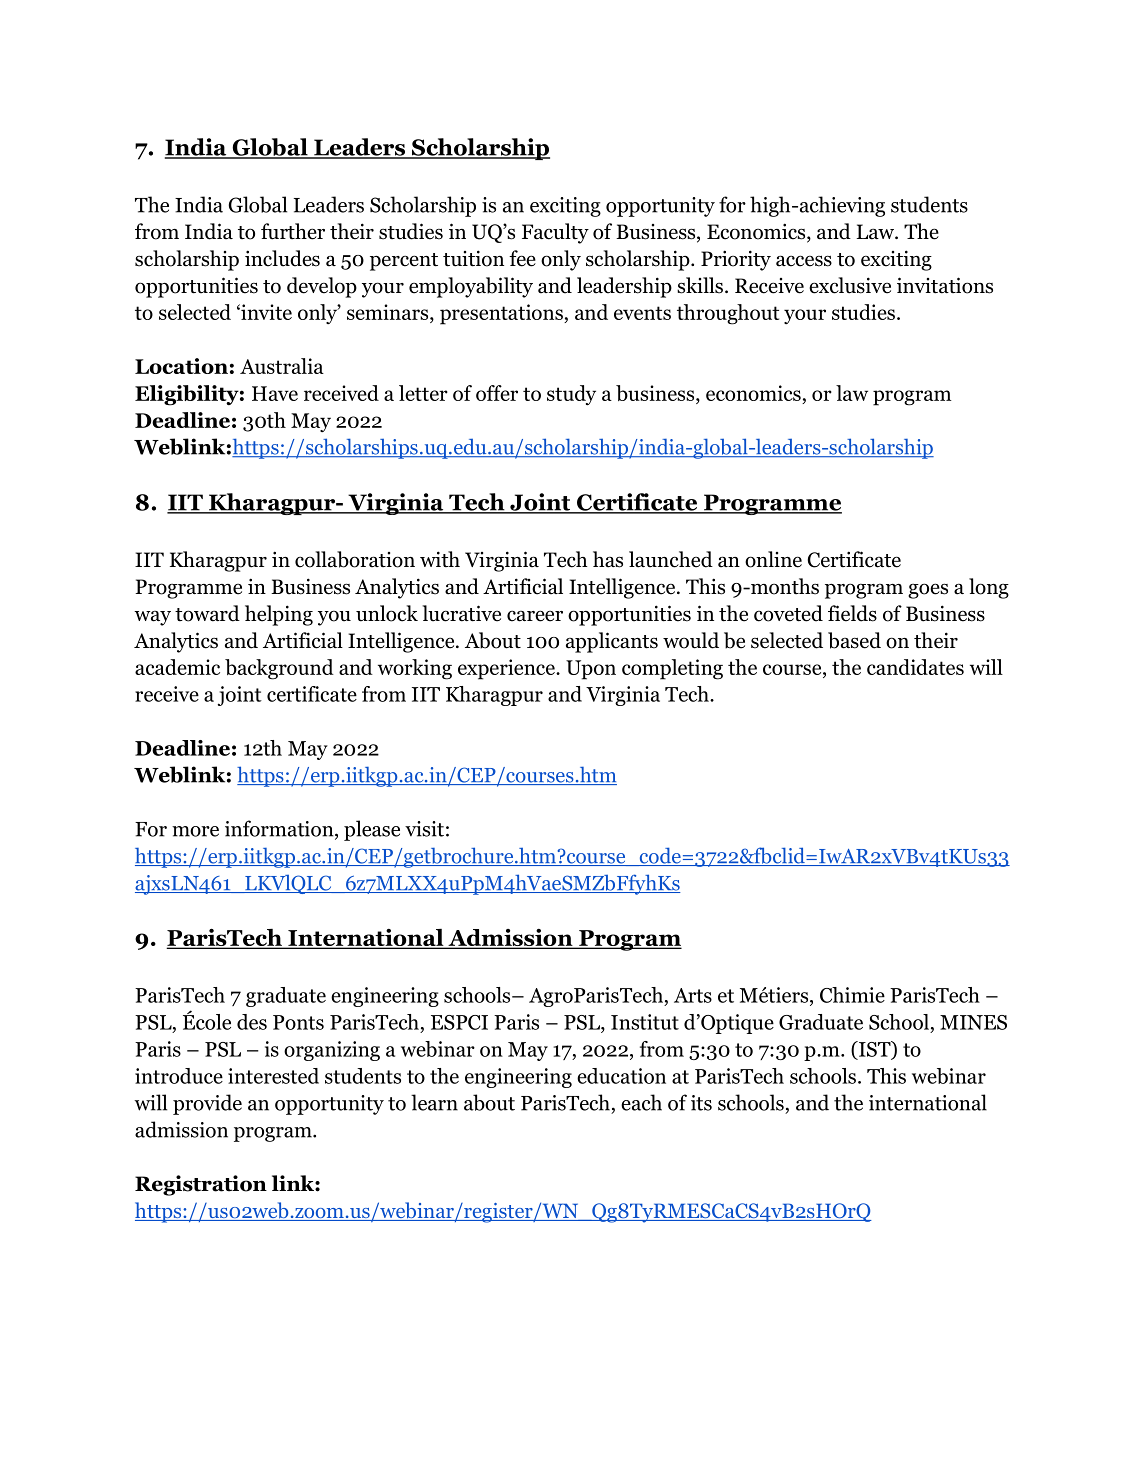 The height and width of the screenshot is (1483, 1146). What do you see at coordinates (355, 559) in the screenshot?
I see `collaboration` at bounding box center [355, 559].
